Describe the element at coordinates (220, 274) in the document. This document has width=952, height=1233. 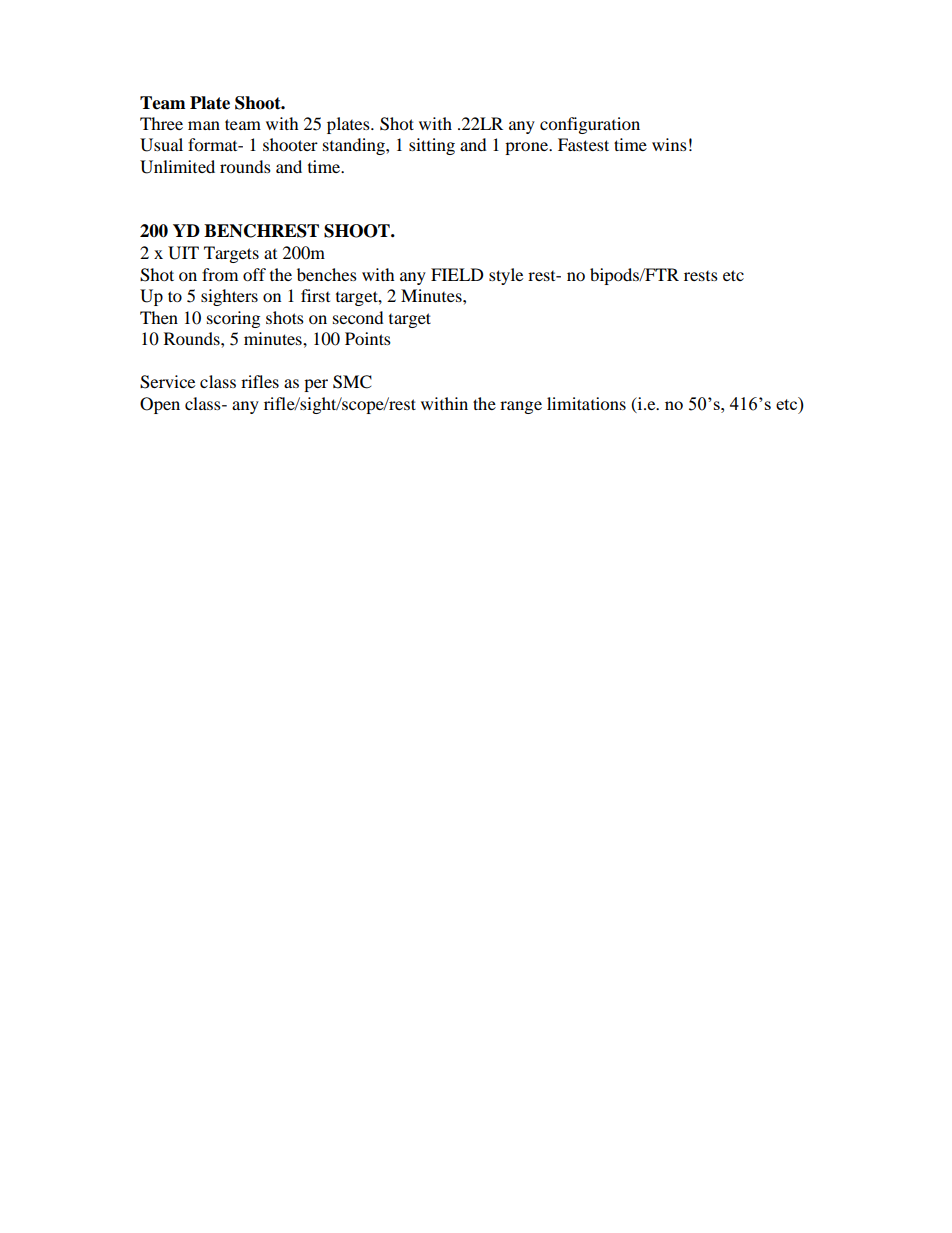
I see `from` at that location.
